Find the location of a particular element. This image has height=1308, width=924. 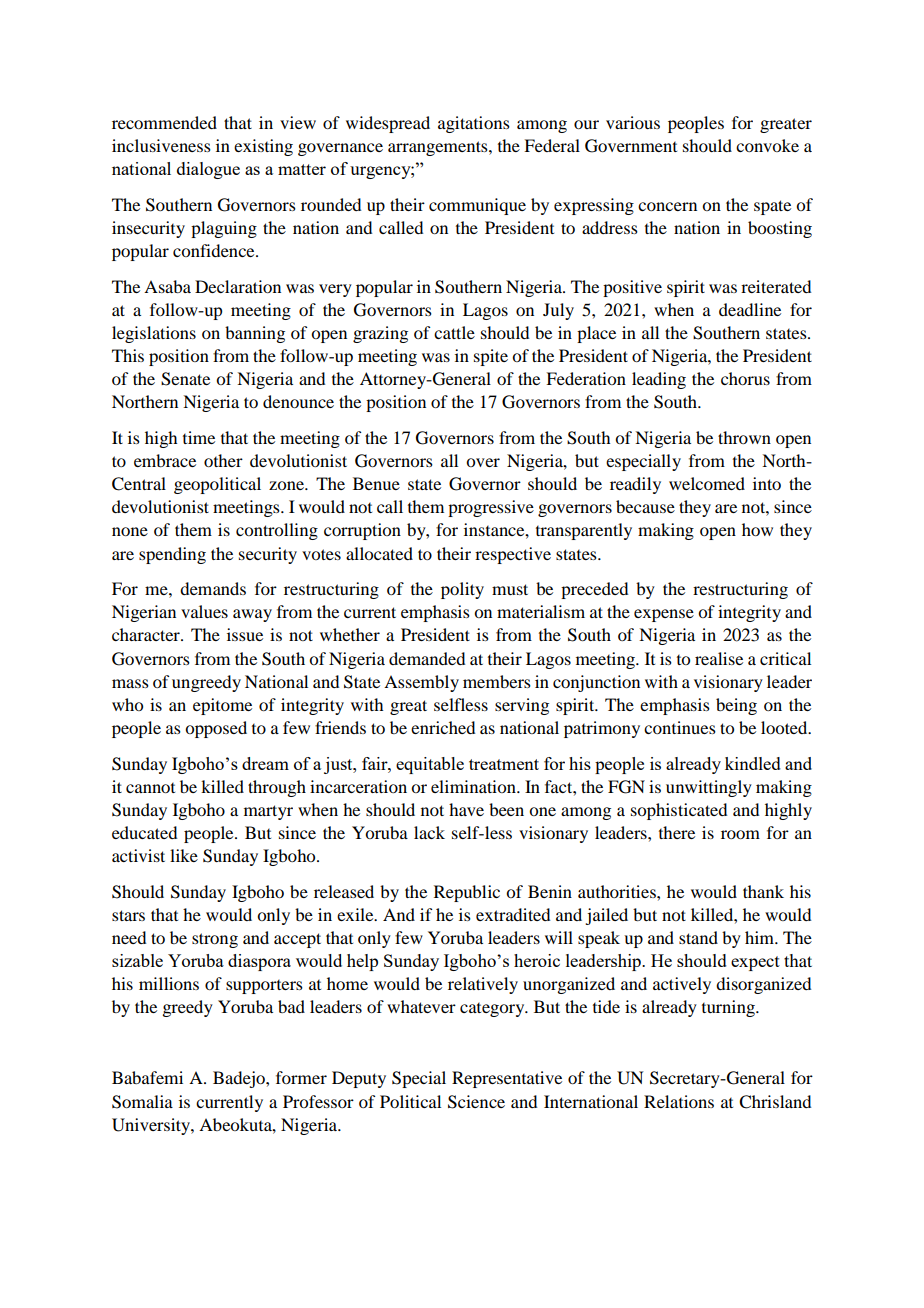

agitations is located at coordinates (474, 124).
